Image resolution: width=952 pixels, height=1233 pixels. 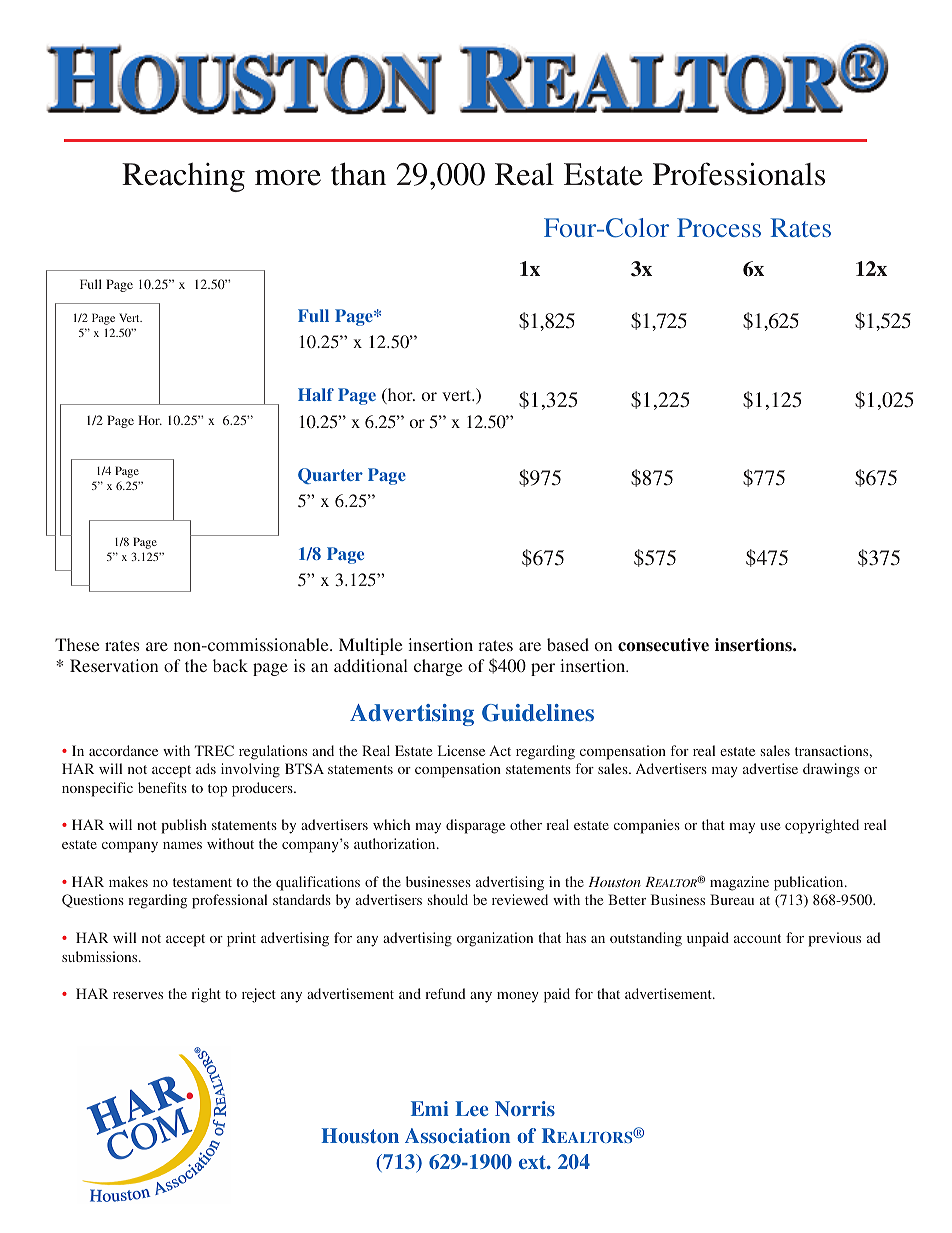 What do you see at coordinates (138, 995) in the screenshot?
I see `reserves` at bounding box center [138, 995].
